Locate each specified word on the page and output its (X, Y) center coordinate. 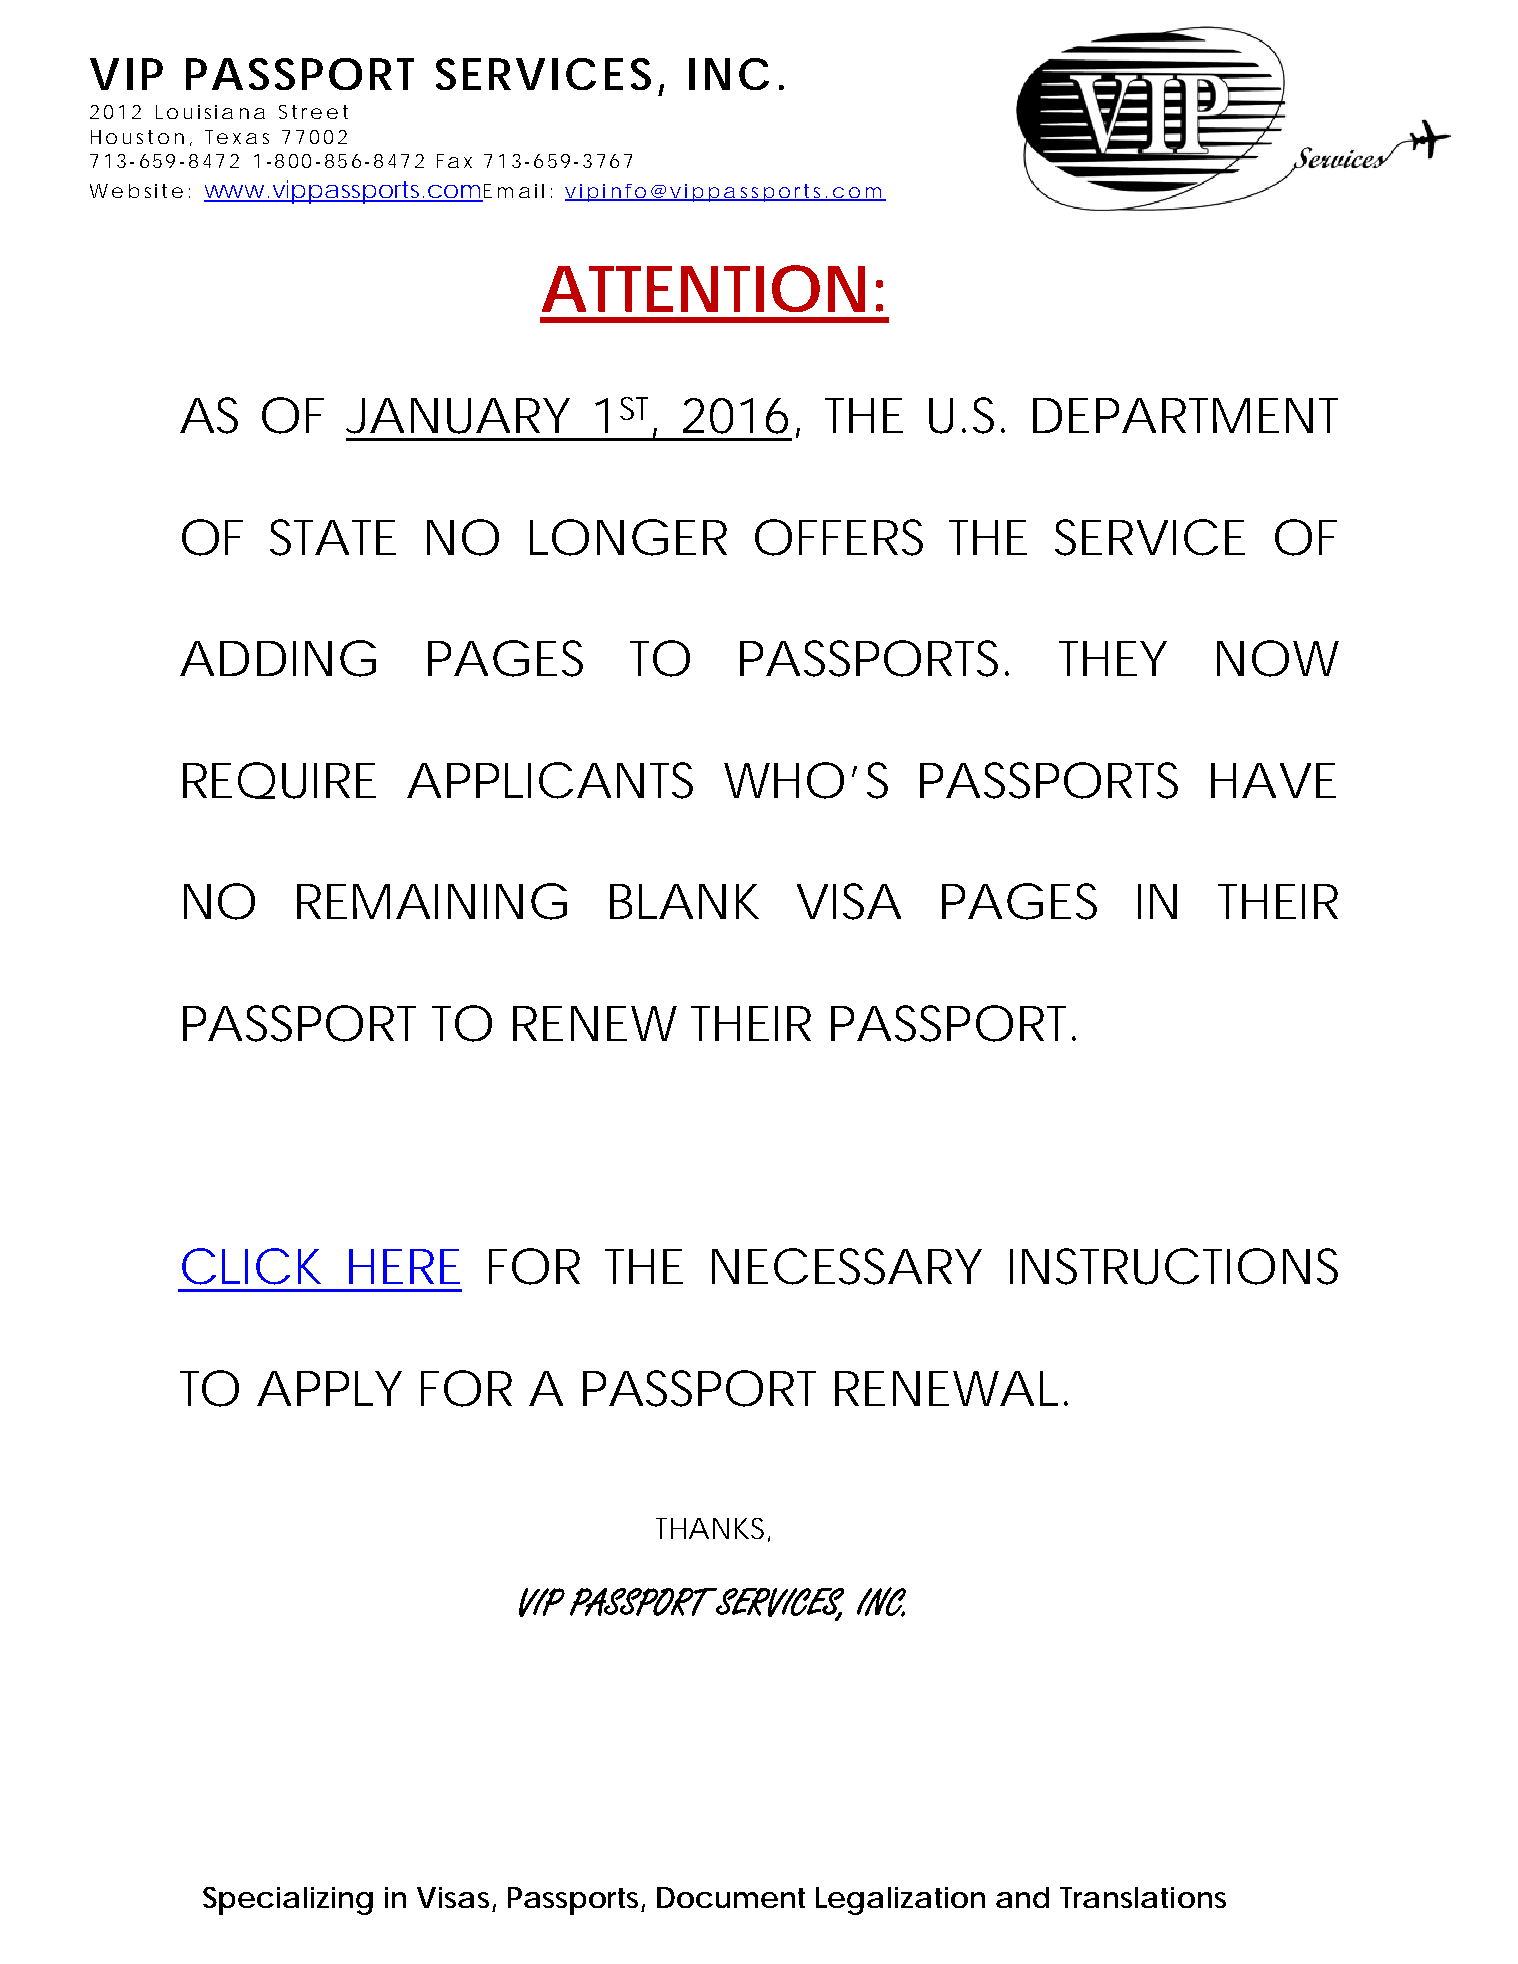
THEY (1113, 658)
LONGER (628, 537)
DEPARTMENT (1185, 415)
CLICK (251, 1266)
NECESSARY (847, 1266)
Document (731, 1897)
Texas (237, 137)
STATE (333, 537)
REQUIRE (279, 780)
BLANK (684, 901)
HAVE (1273, 780)
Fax (454, 161)
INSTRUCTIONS (1174, 1266)
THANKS (710, 1528)
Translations (1143, 1897)
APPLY (329, 1388)
